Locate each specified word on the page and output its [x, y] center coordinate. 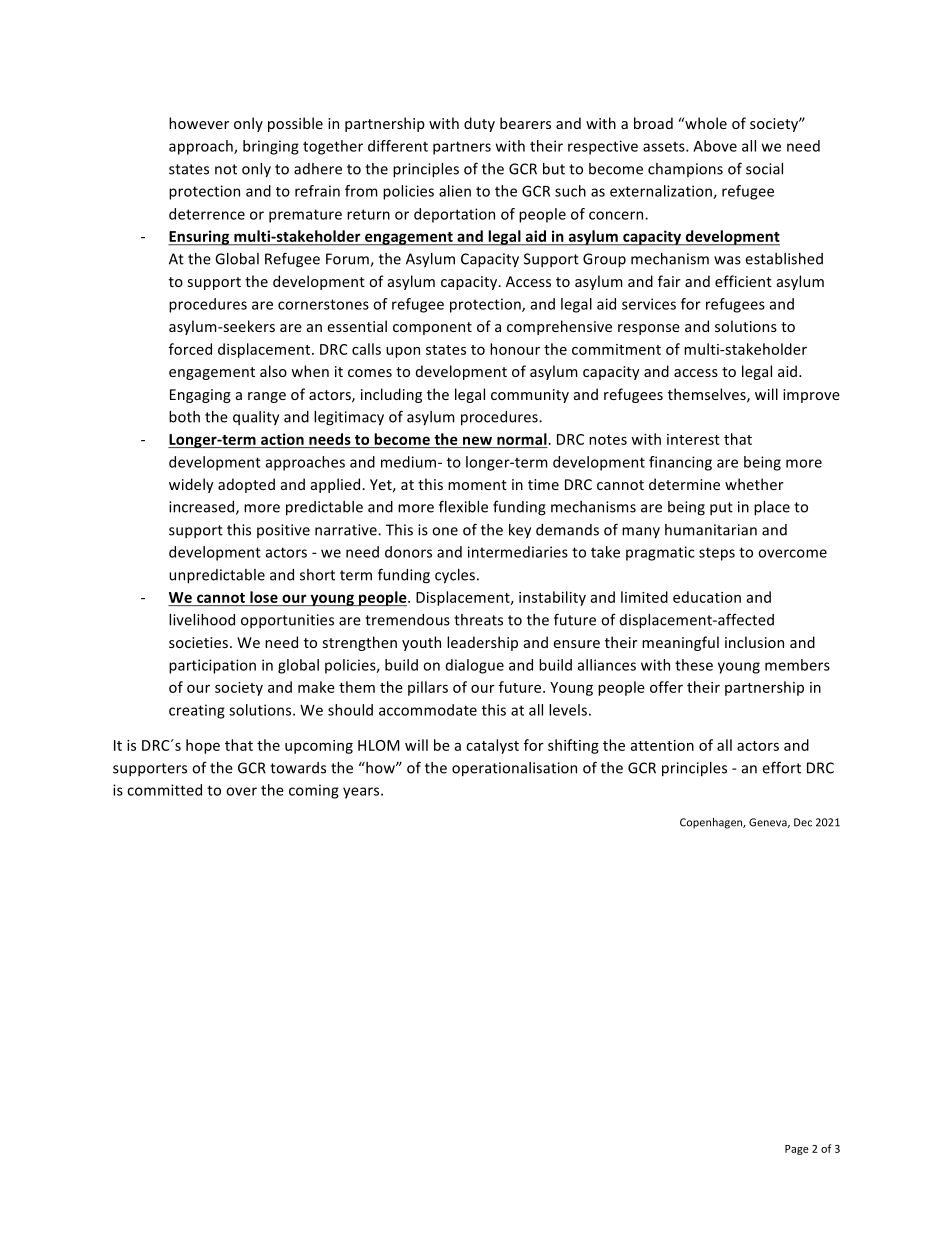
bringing [271, 147]
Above [715, 146]
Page [797, 1150]
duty [479, 124]
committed [164, 790]
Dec [803, 822]
